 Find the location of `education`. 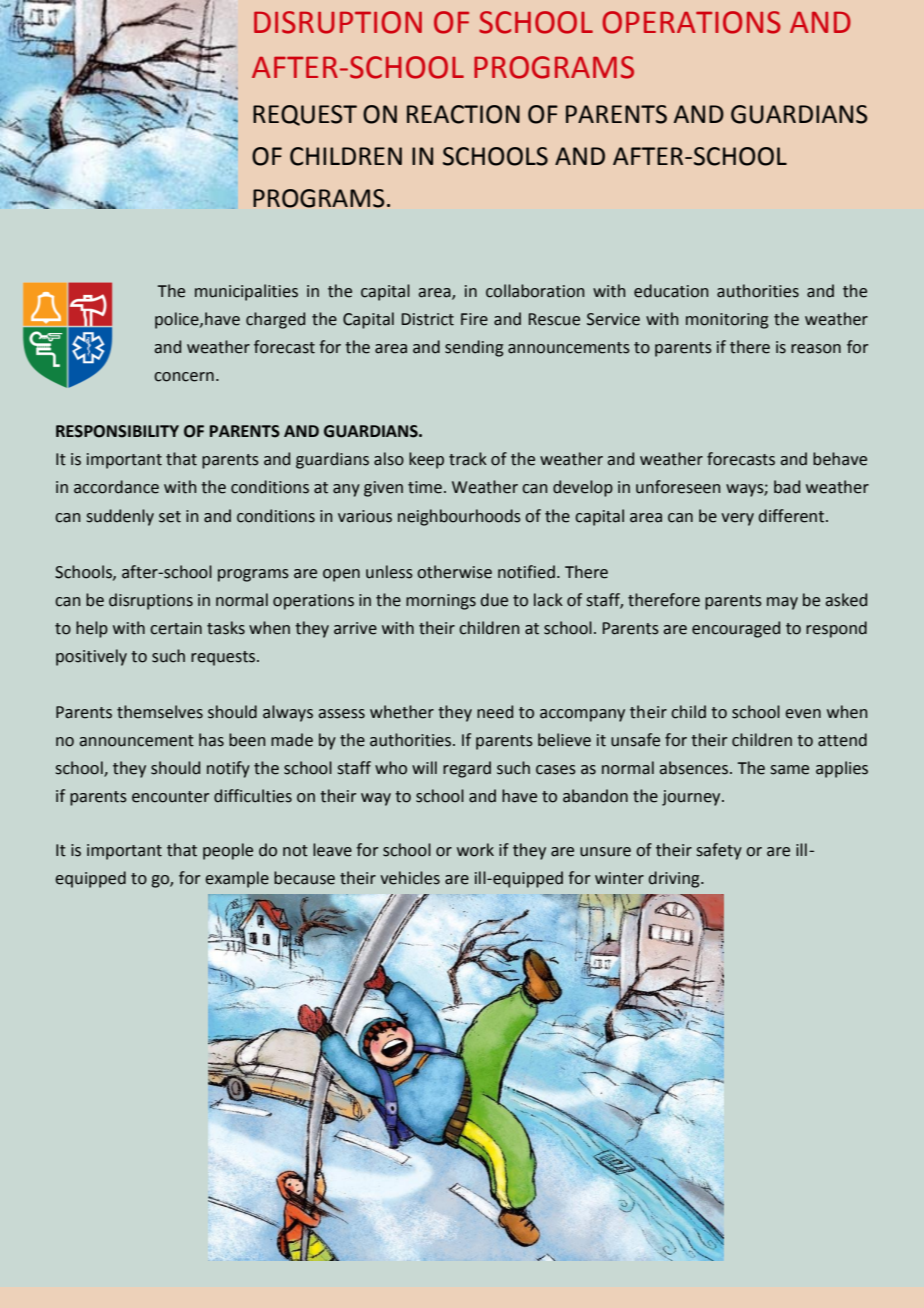

education is located at coordinates (671, 291).
